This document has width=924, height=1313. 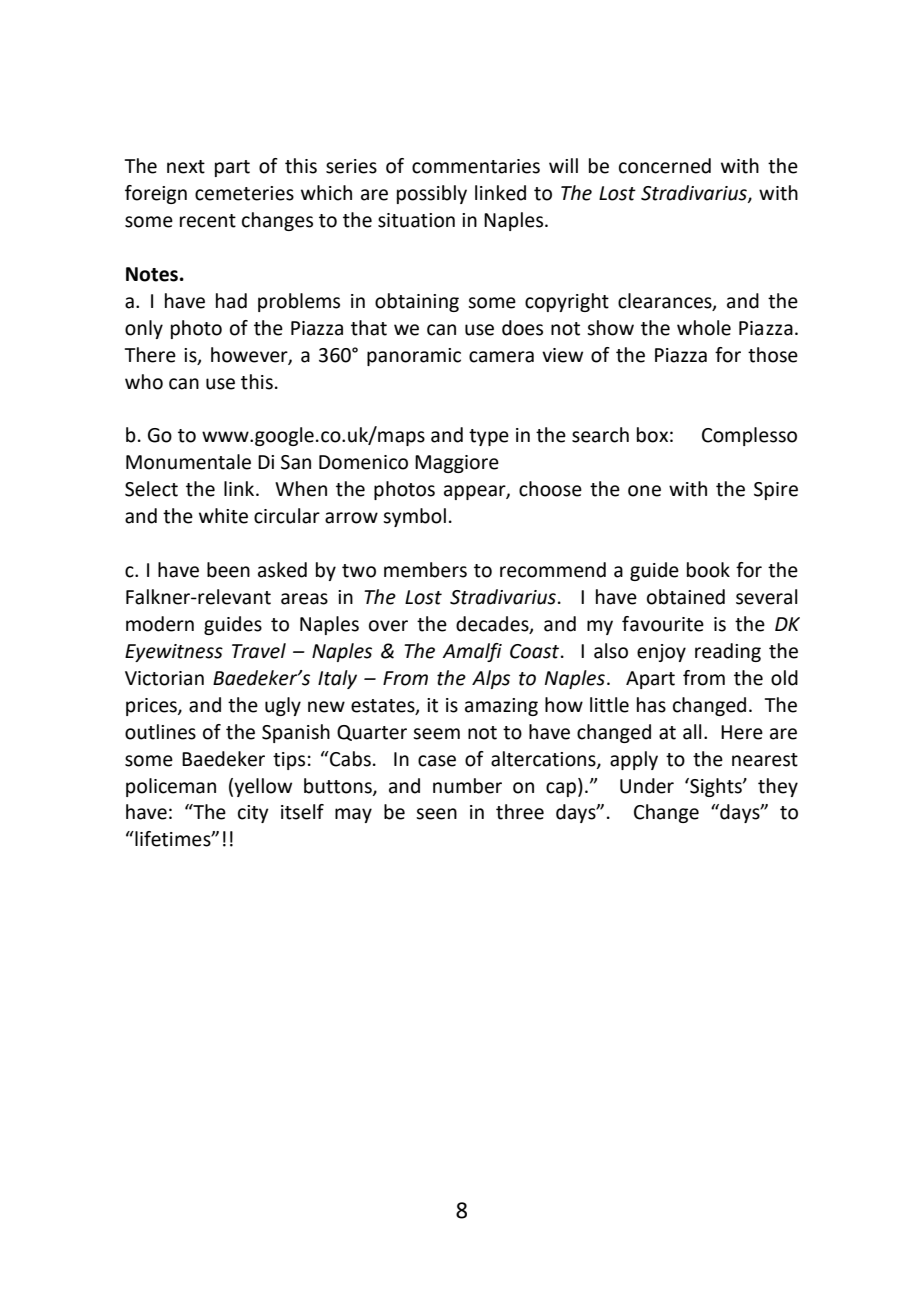 I want to click on obtained, so click(x=686, y=597).
